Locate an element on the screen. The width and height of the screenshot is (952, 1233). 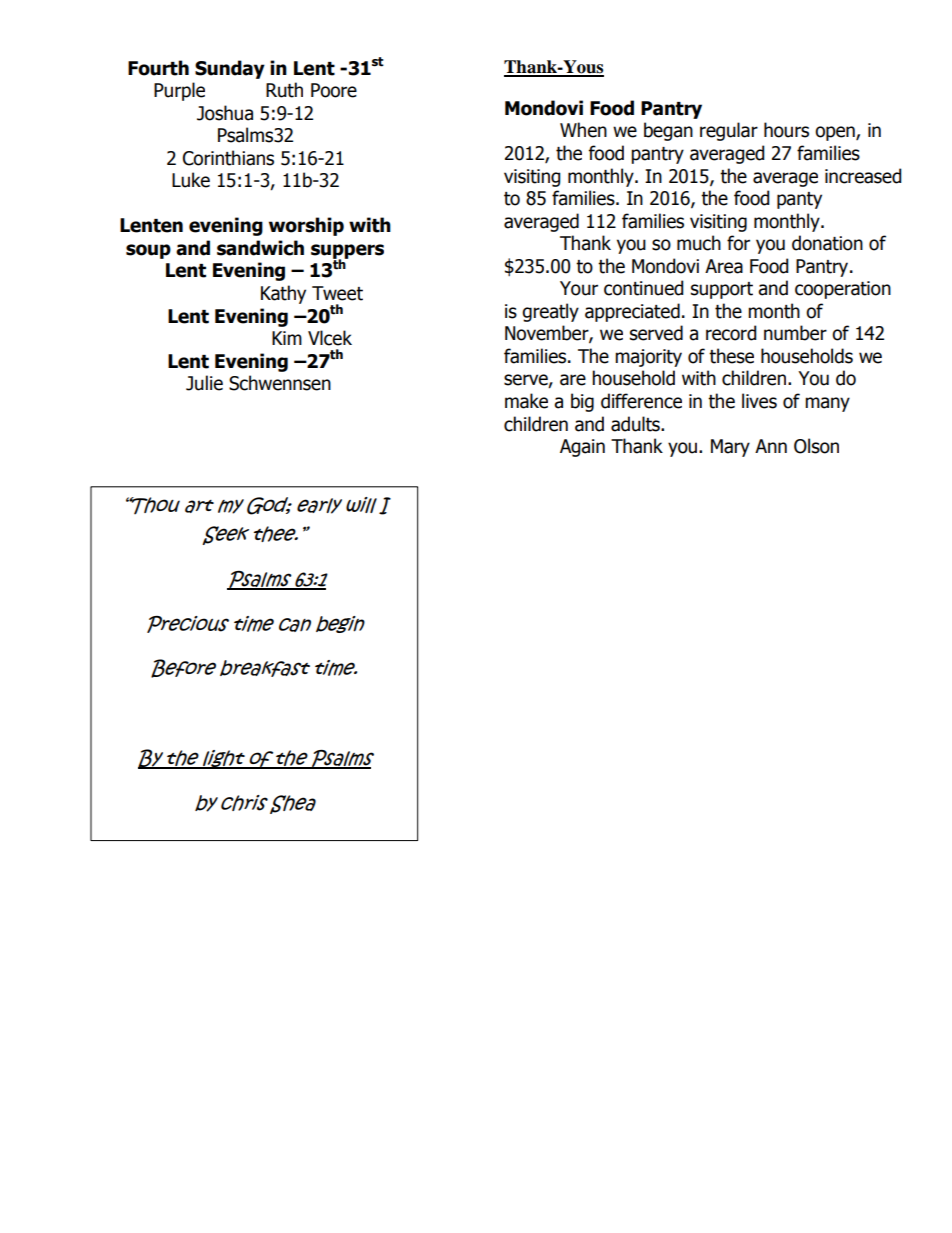
Luke is located at coordinates (191, 180).
